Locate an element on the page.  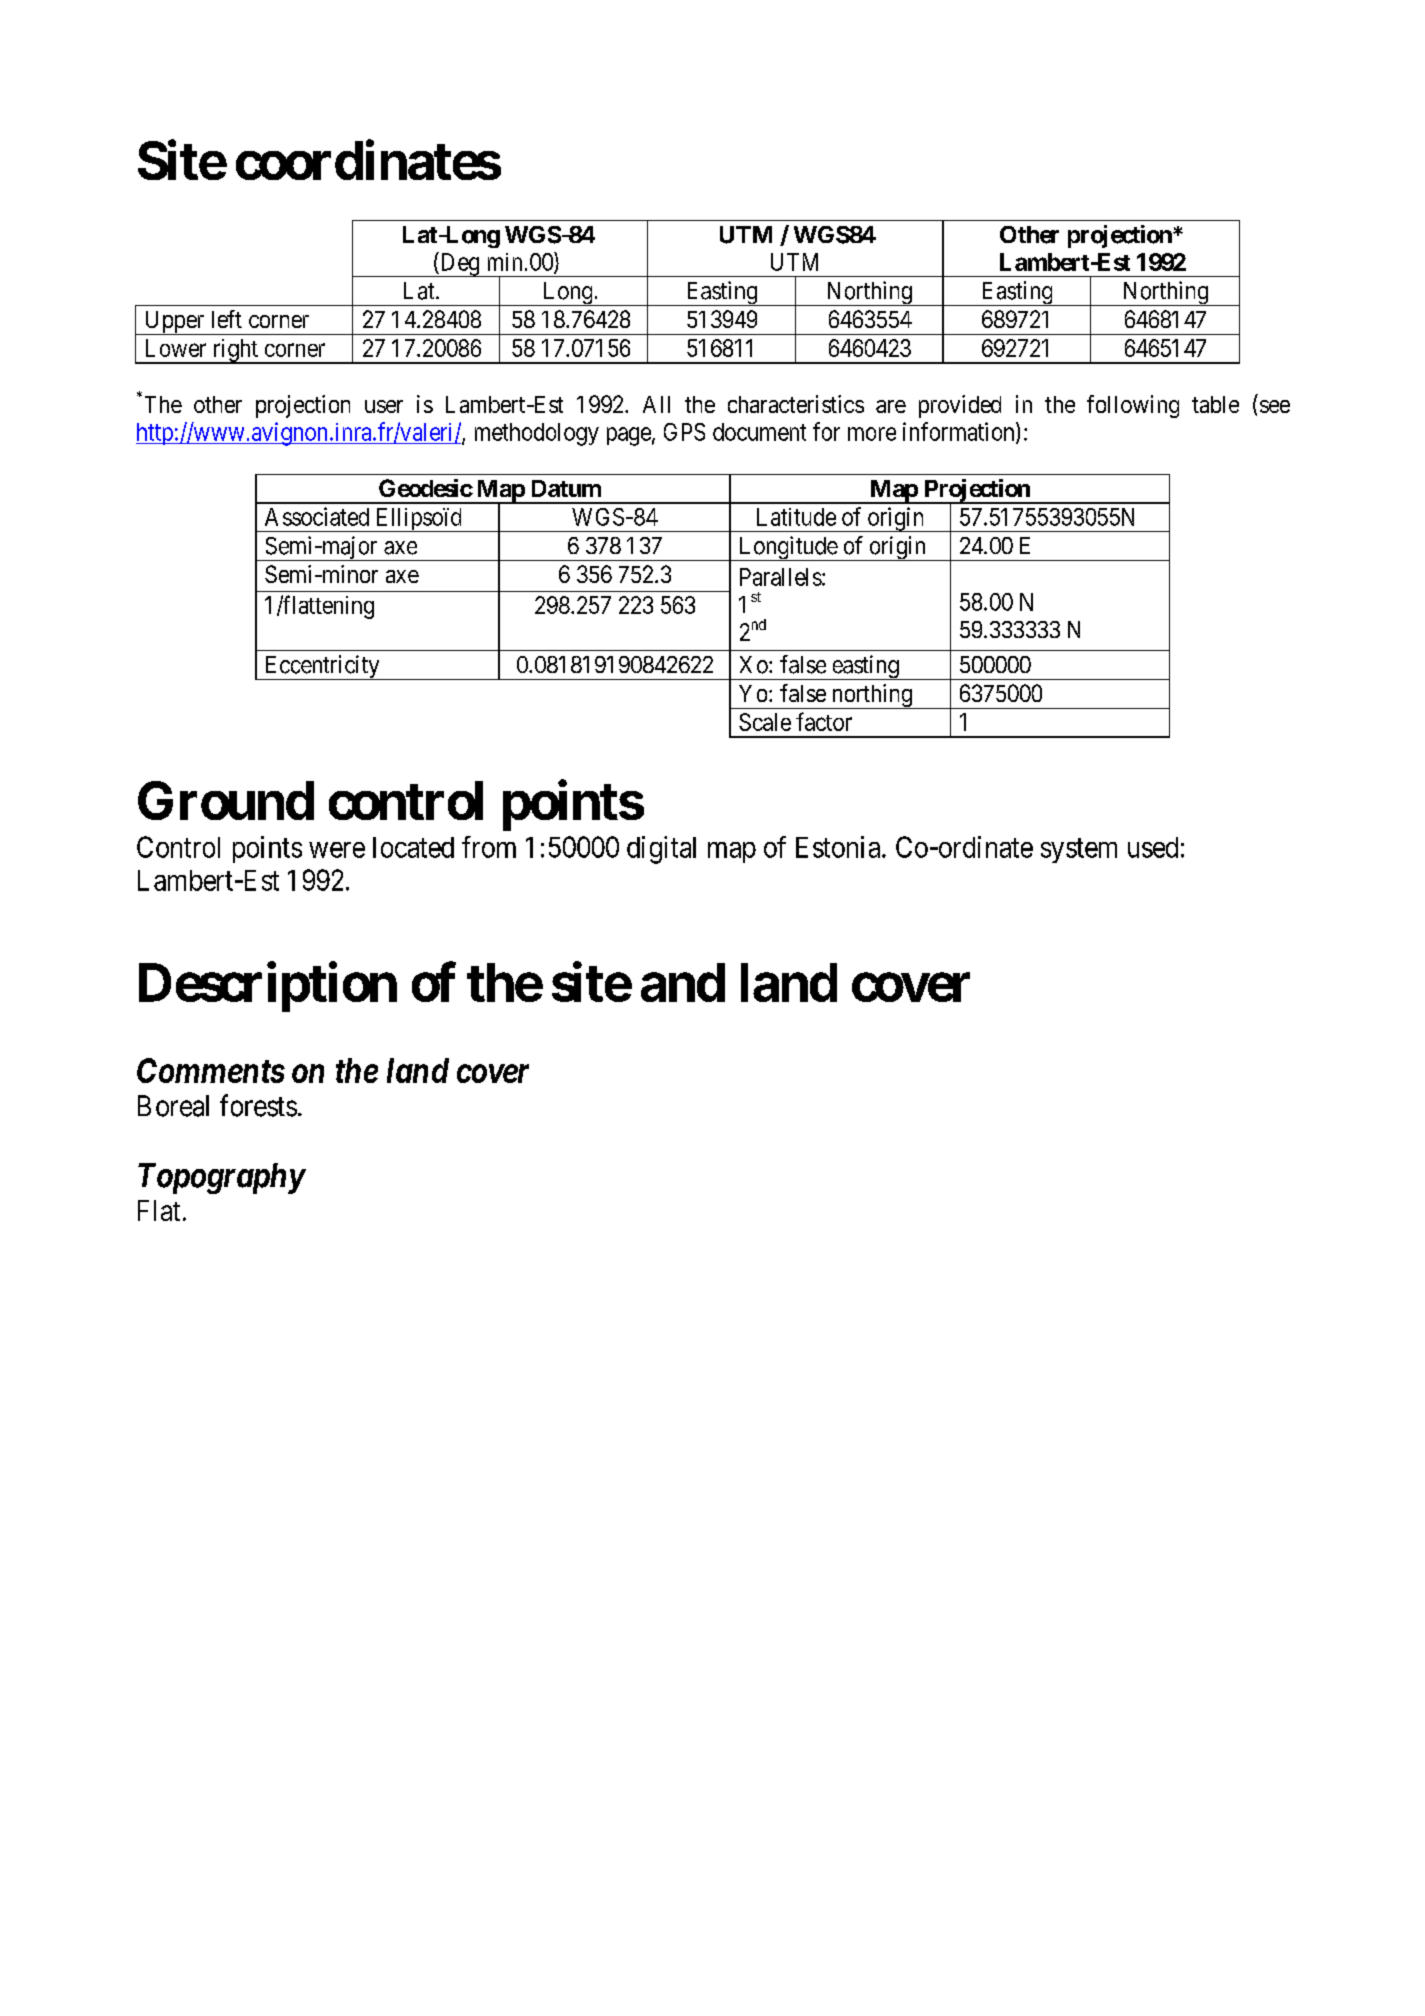
following is located at coordinates (1133, 406).
